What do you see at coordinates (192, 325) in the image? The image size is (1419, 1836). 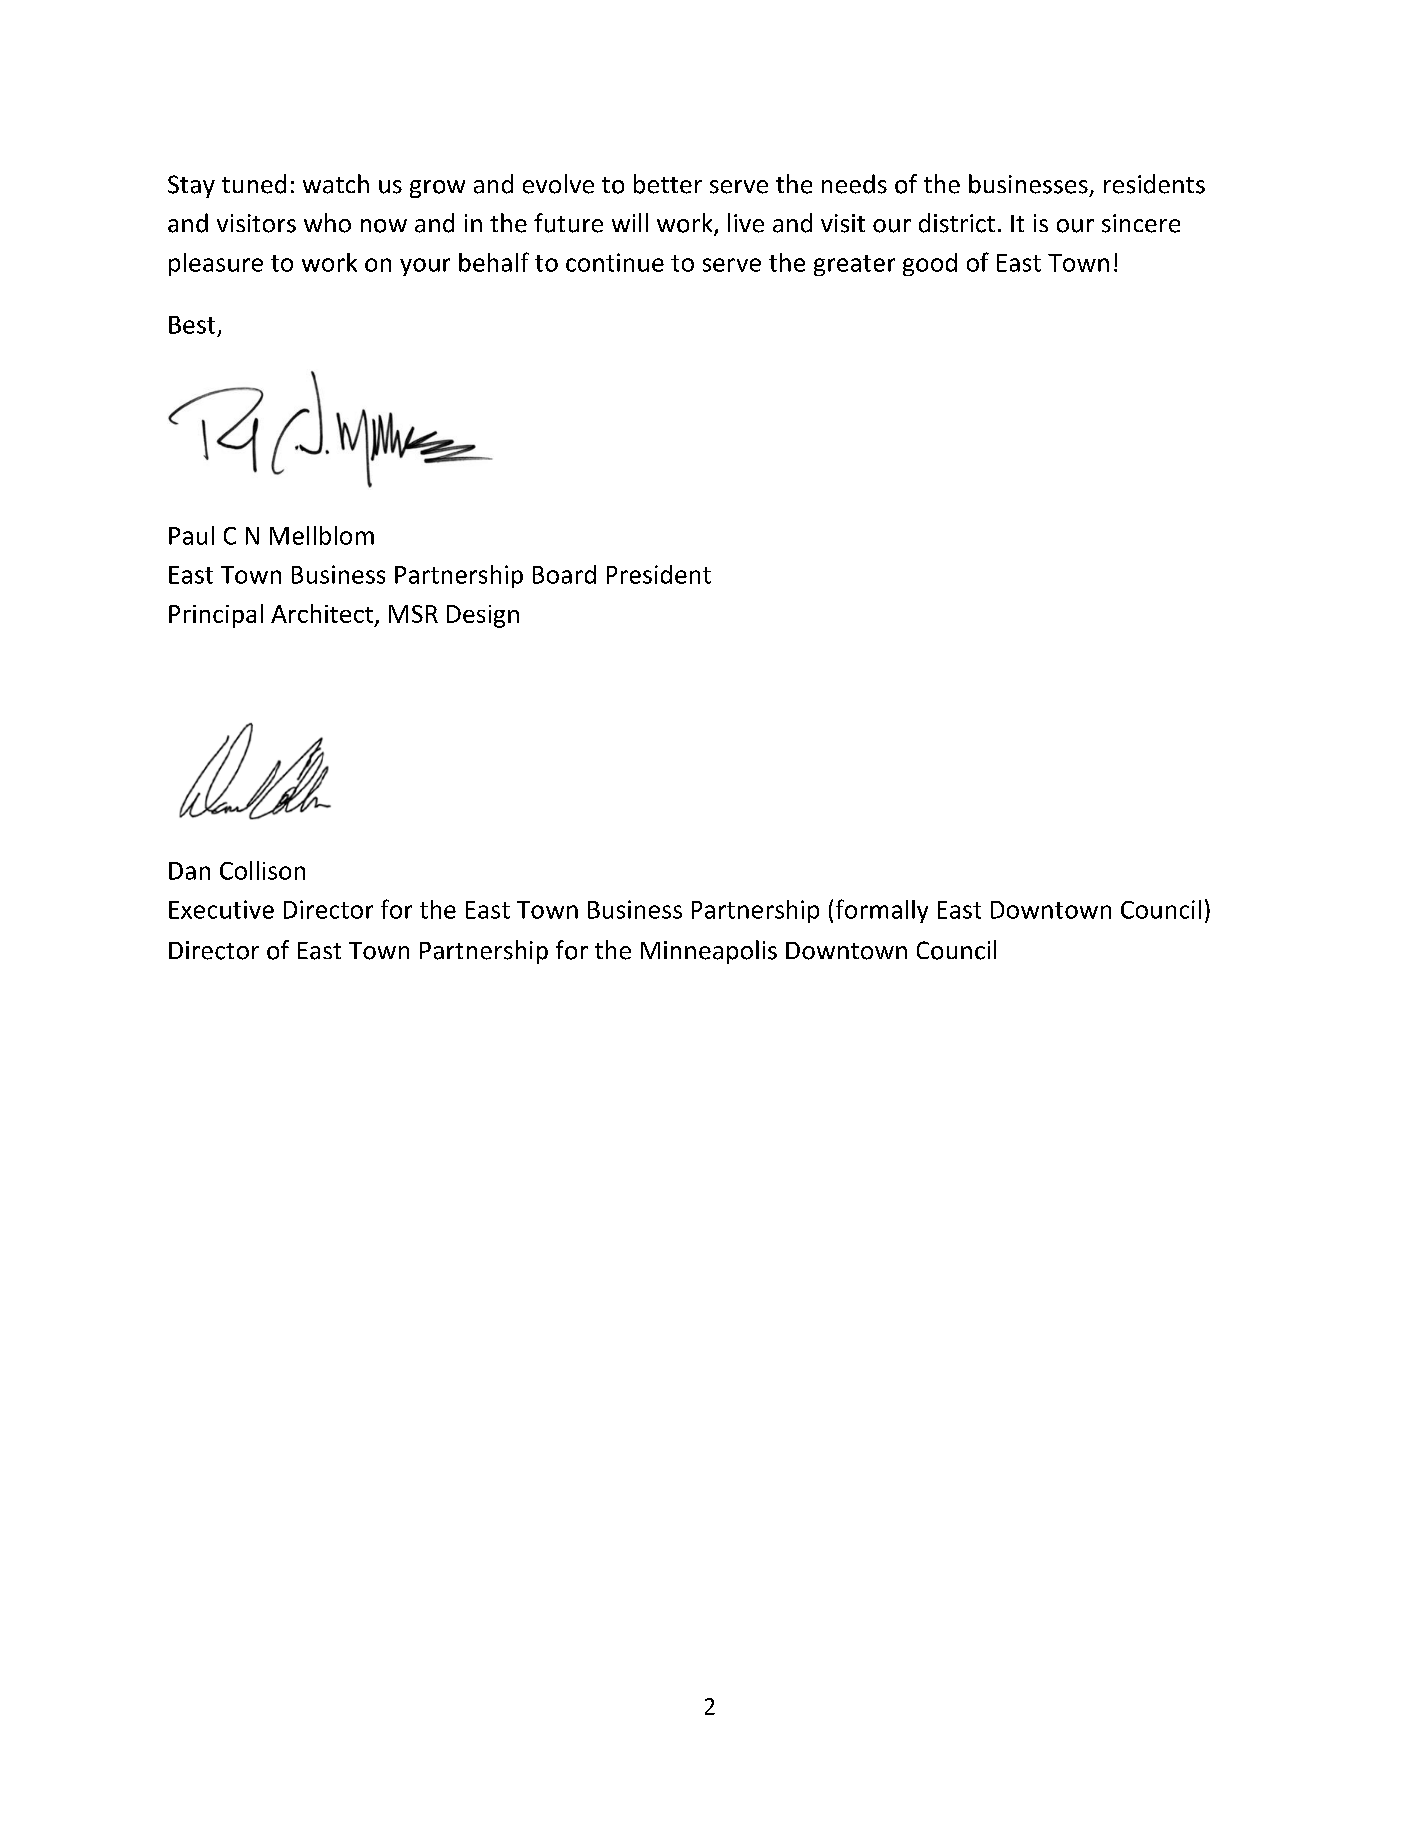 I see `Best` at bounding box center [192, 325].
